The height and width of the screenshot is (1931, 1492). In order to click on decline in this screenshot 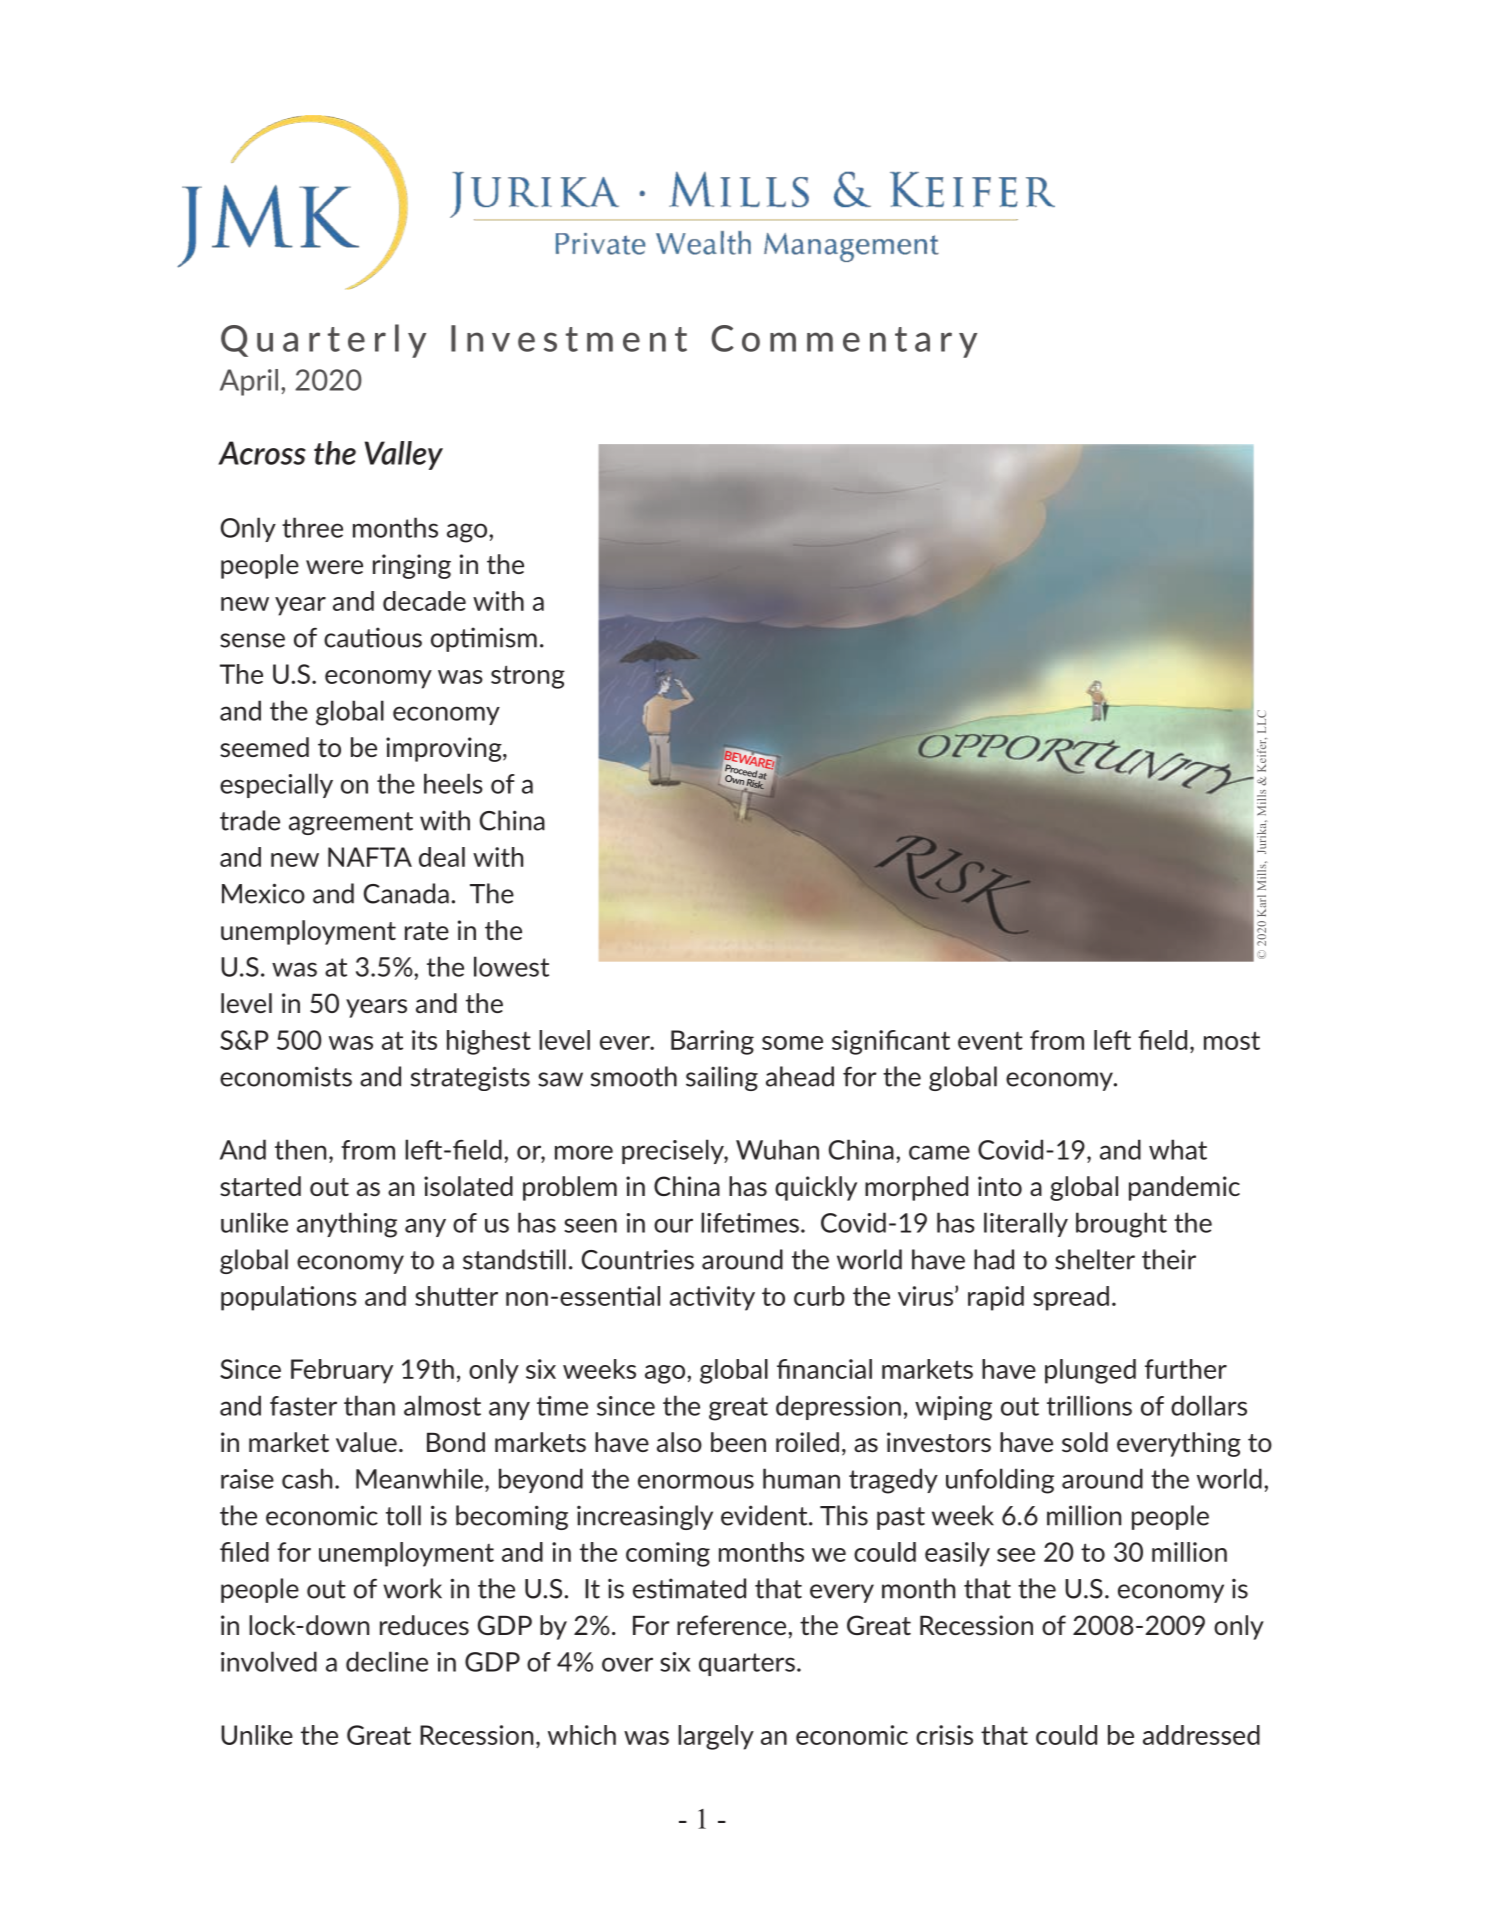, I will do `click(387, 1661)`.
